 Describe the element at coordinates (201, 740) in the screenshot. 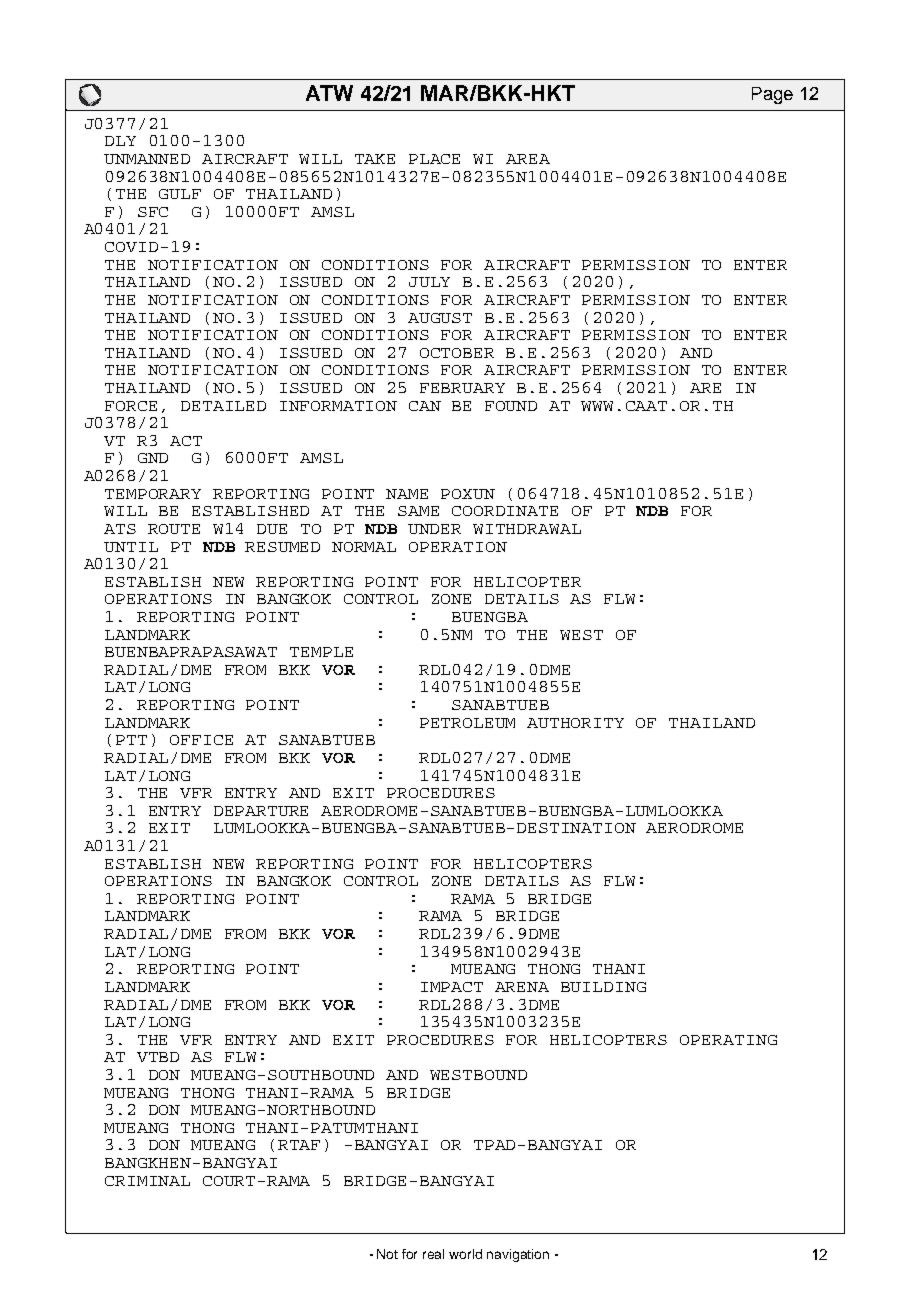

I see `OFFICE` at that location.
